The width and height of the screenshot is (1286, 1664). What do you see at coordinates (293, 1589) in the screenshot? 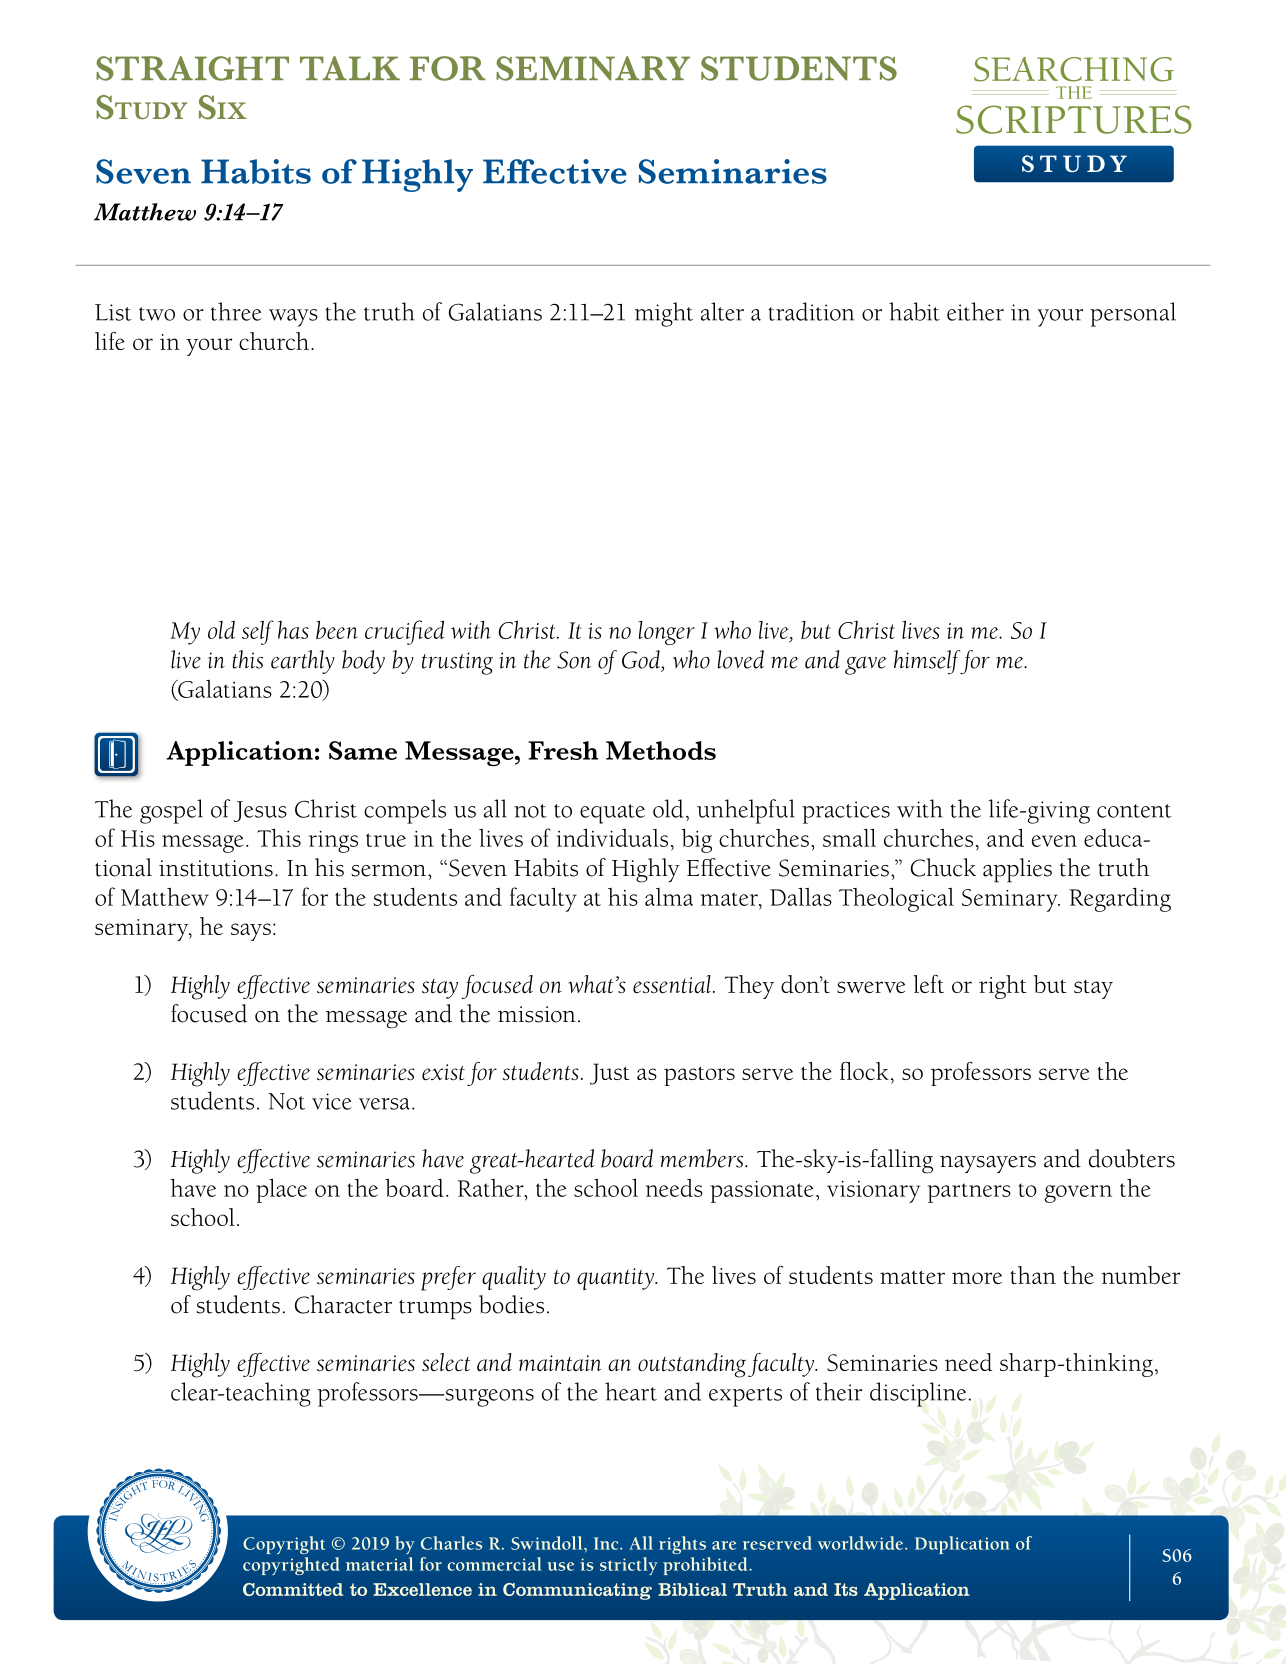
I see `Committed` at bounding box center [293, 1589].
